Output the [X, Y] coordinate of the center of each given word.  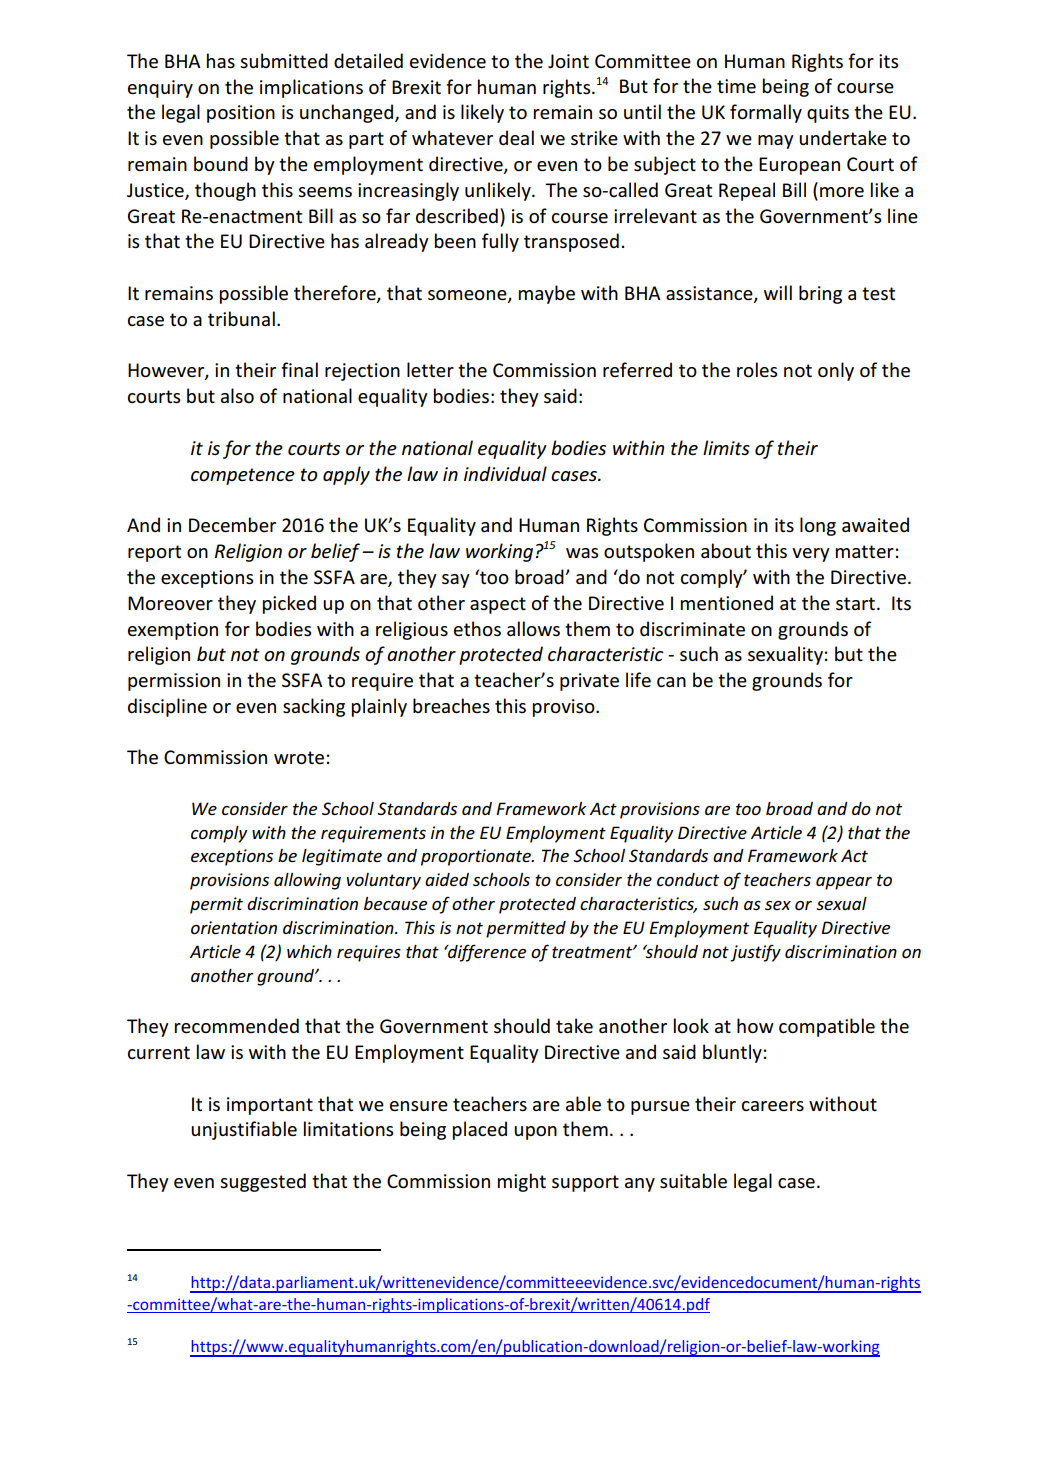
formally [766, 113]
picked [289, 604]
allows [533, 628]
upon [535, 1133]
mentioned [727, 602]
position [241, 114]
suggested [263, 1182]
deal [516, 137]
